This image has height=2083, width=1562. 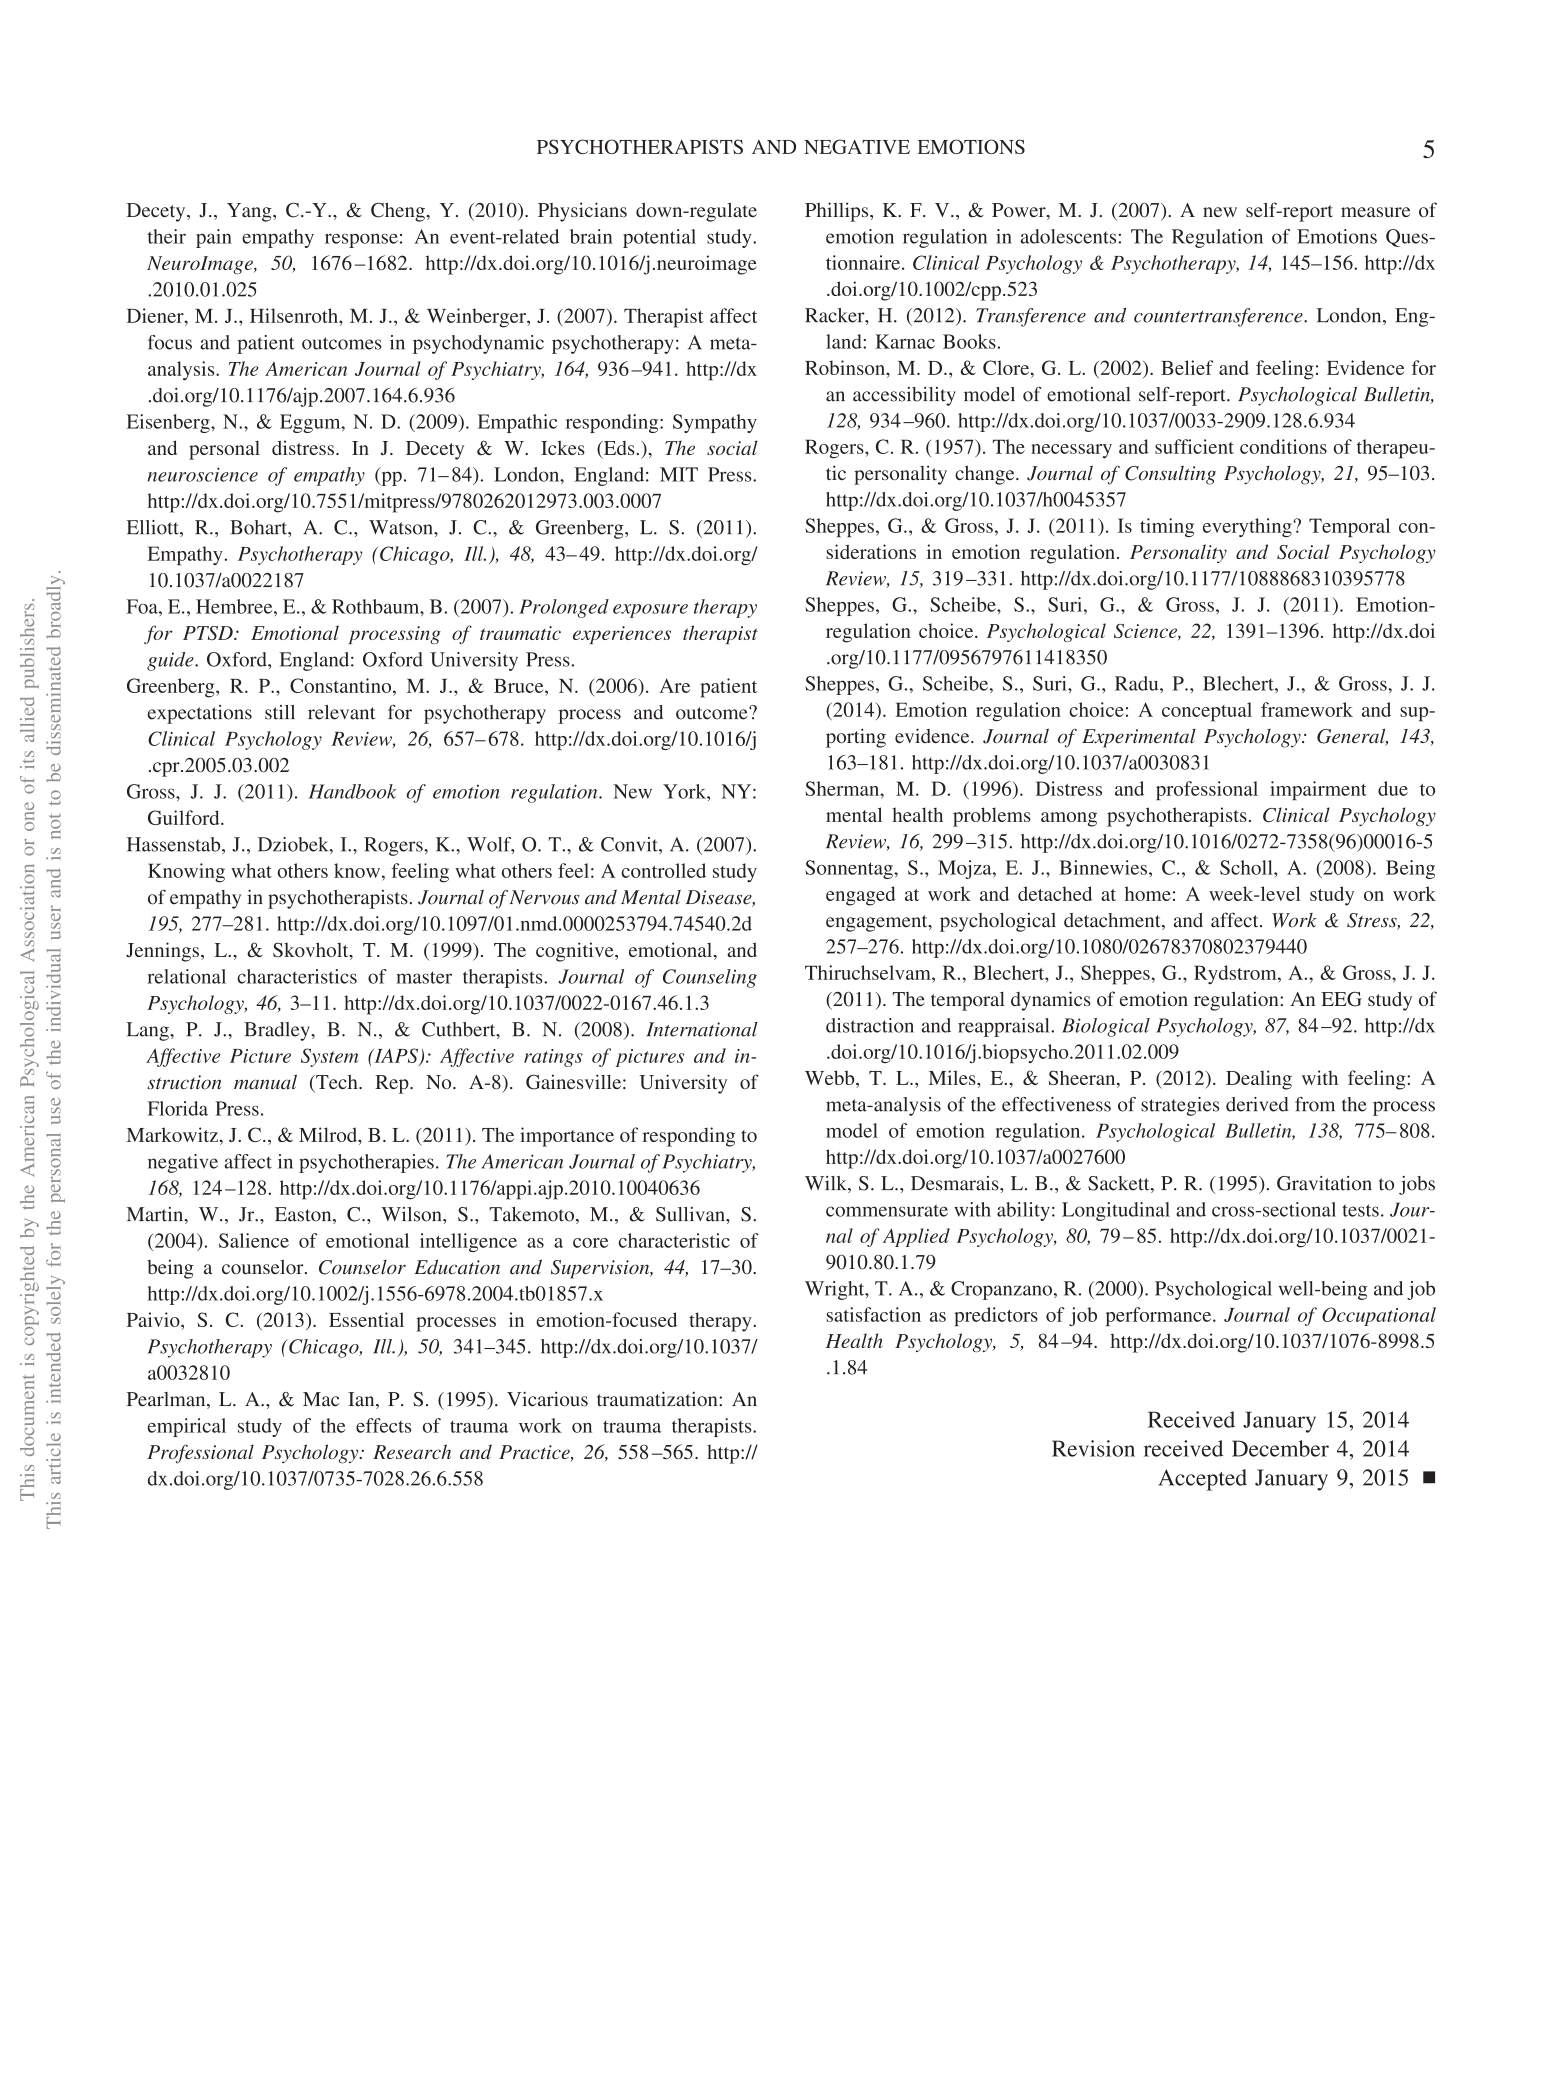 I want to click on Webb, so click(x=831, y=1079).
